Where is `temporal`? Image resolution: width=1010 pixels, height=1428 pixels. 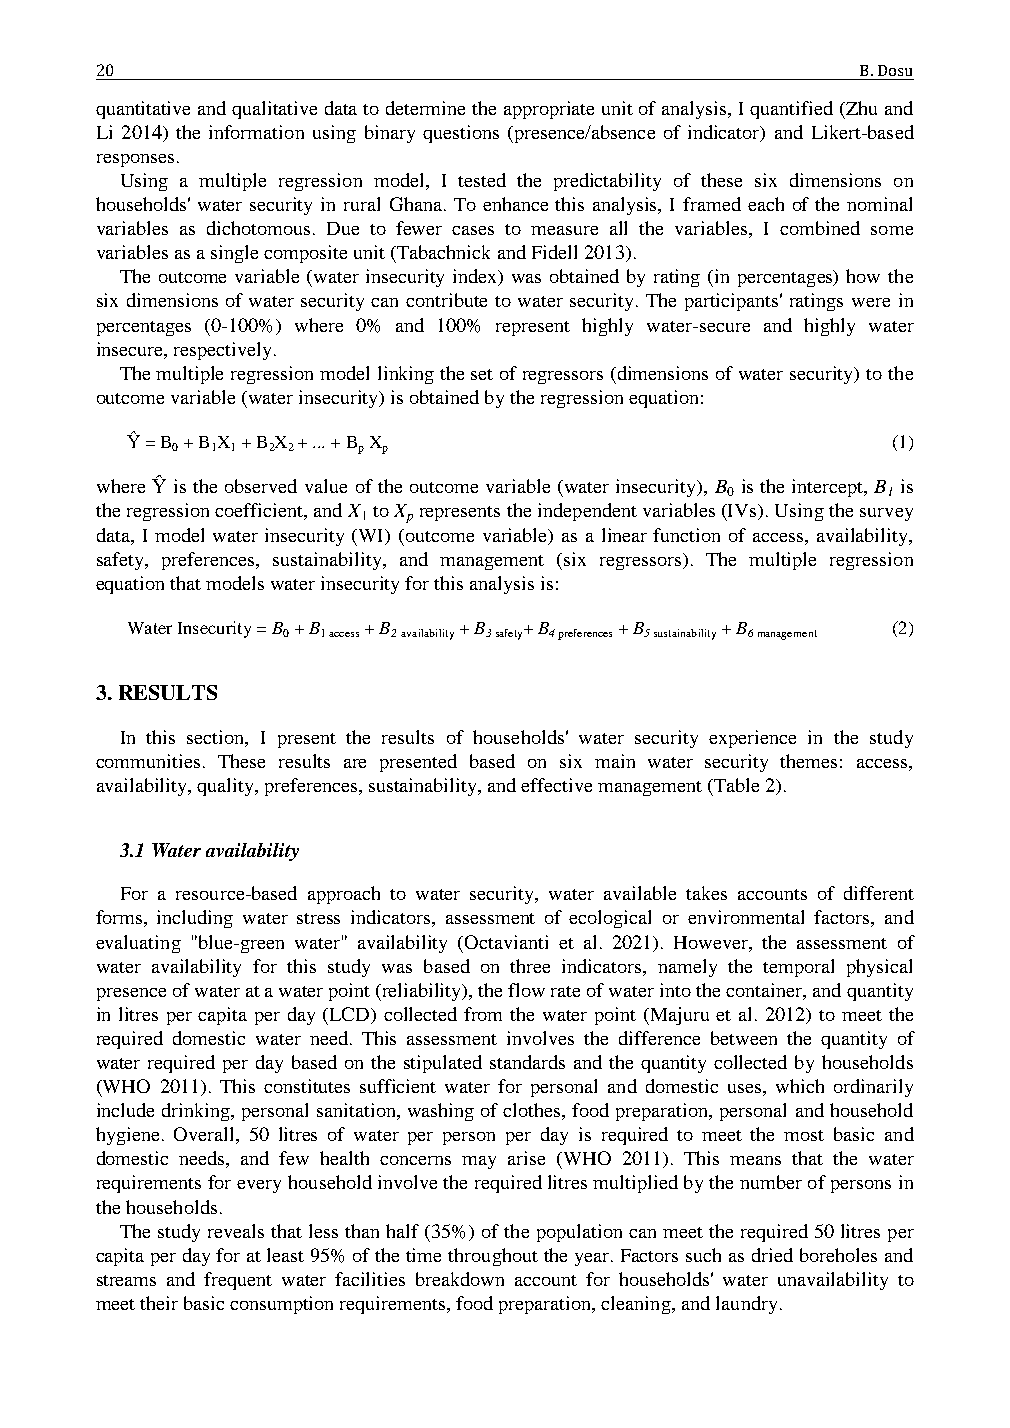 temporal is located at coordinates (798, 968).
